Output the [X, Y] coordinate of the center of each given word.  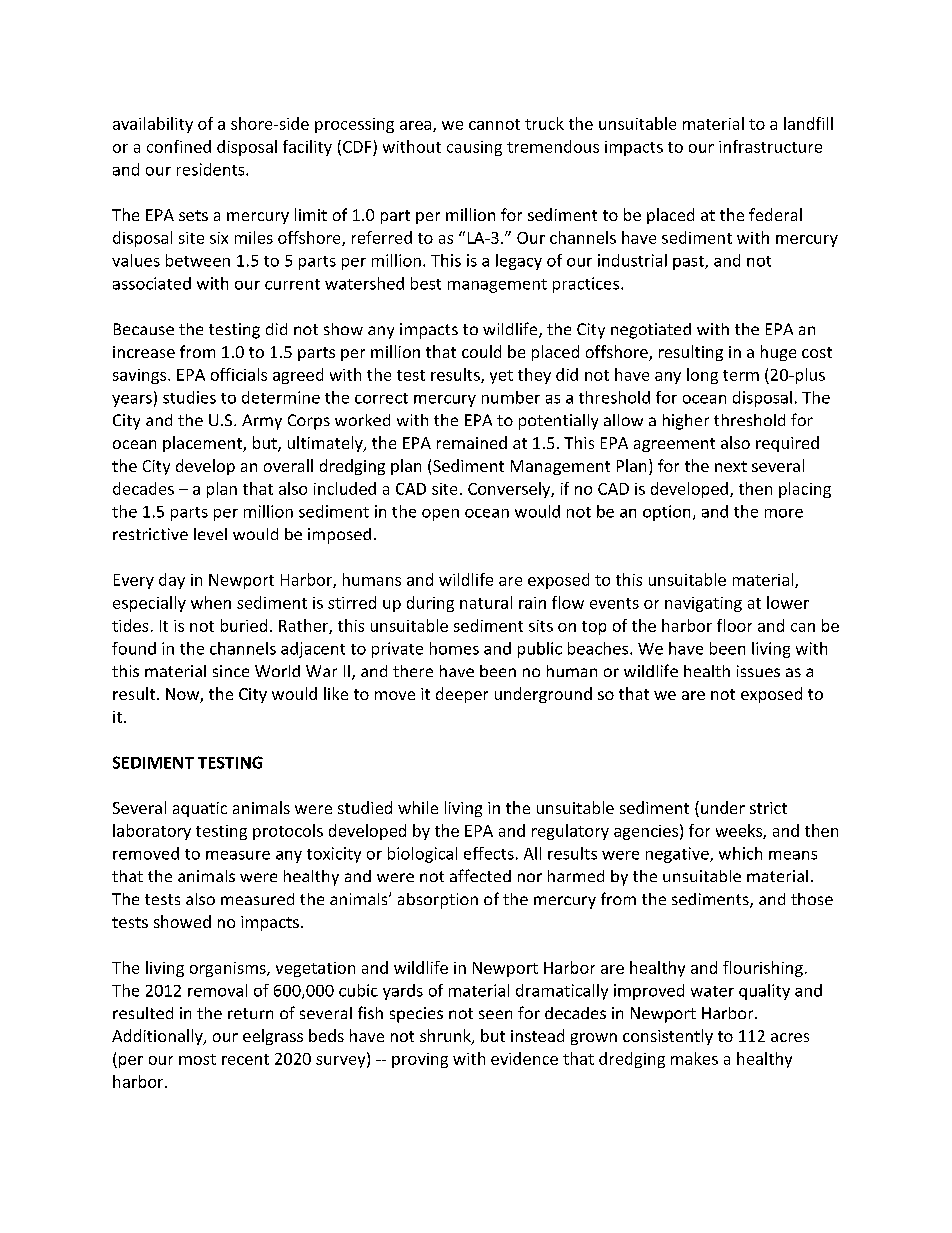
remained [472, 442]
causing [474, 148]
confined [179, 146]
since [231, 671]
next [731, 466]
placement [203, 444]
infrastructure [770, 146]
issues [758, 671]
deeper [462, 695]
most [197, 1059]
